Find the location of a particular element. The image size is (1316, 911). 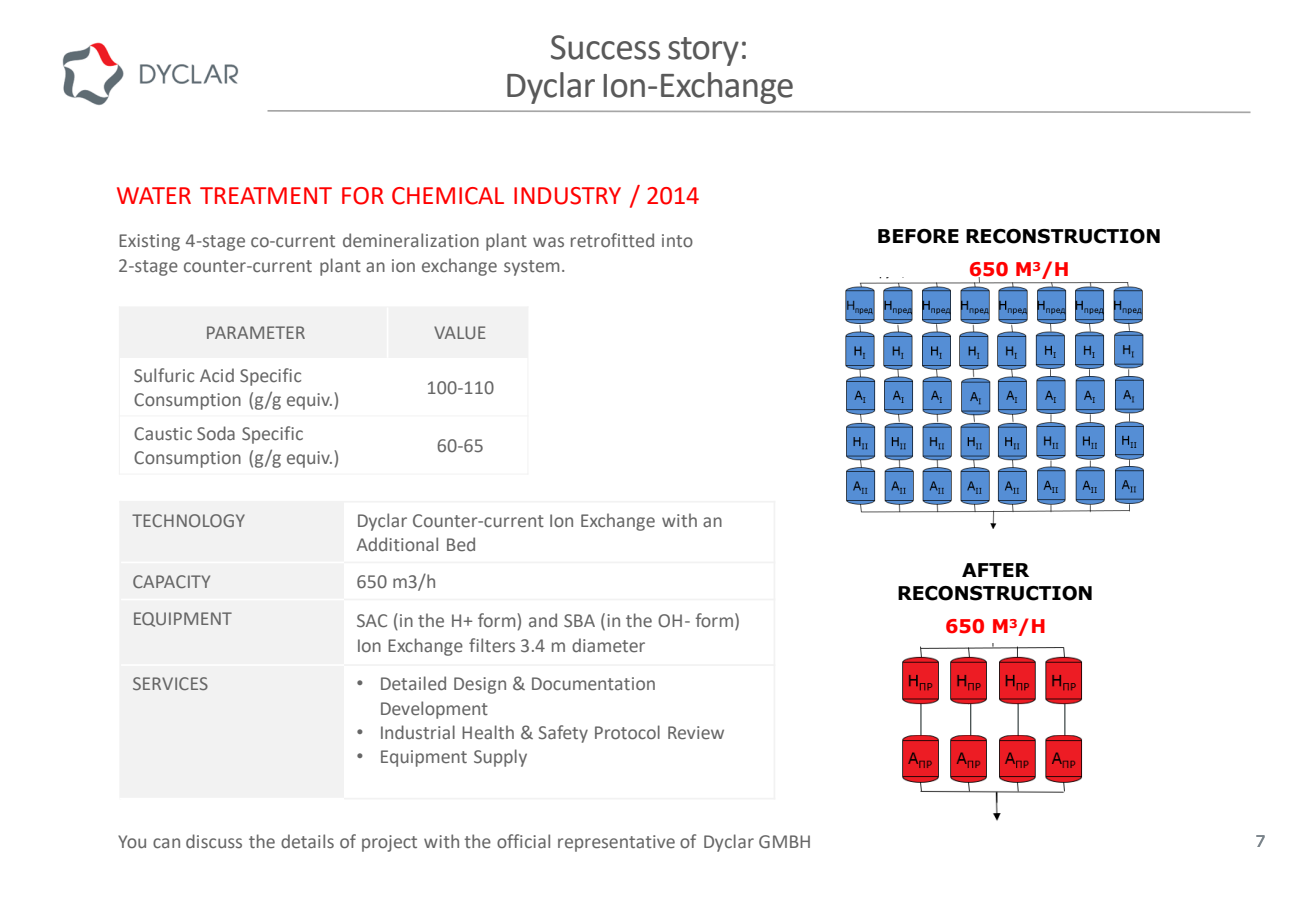

story is located at coordinates (703, 51).
